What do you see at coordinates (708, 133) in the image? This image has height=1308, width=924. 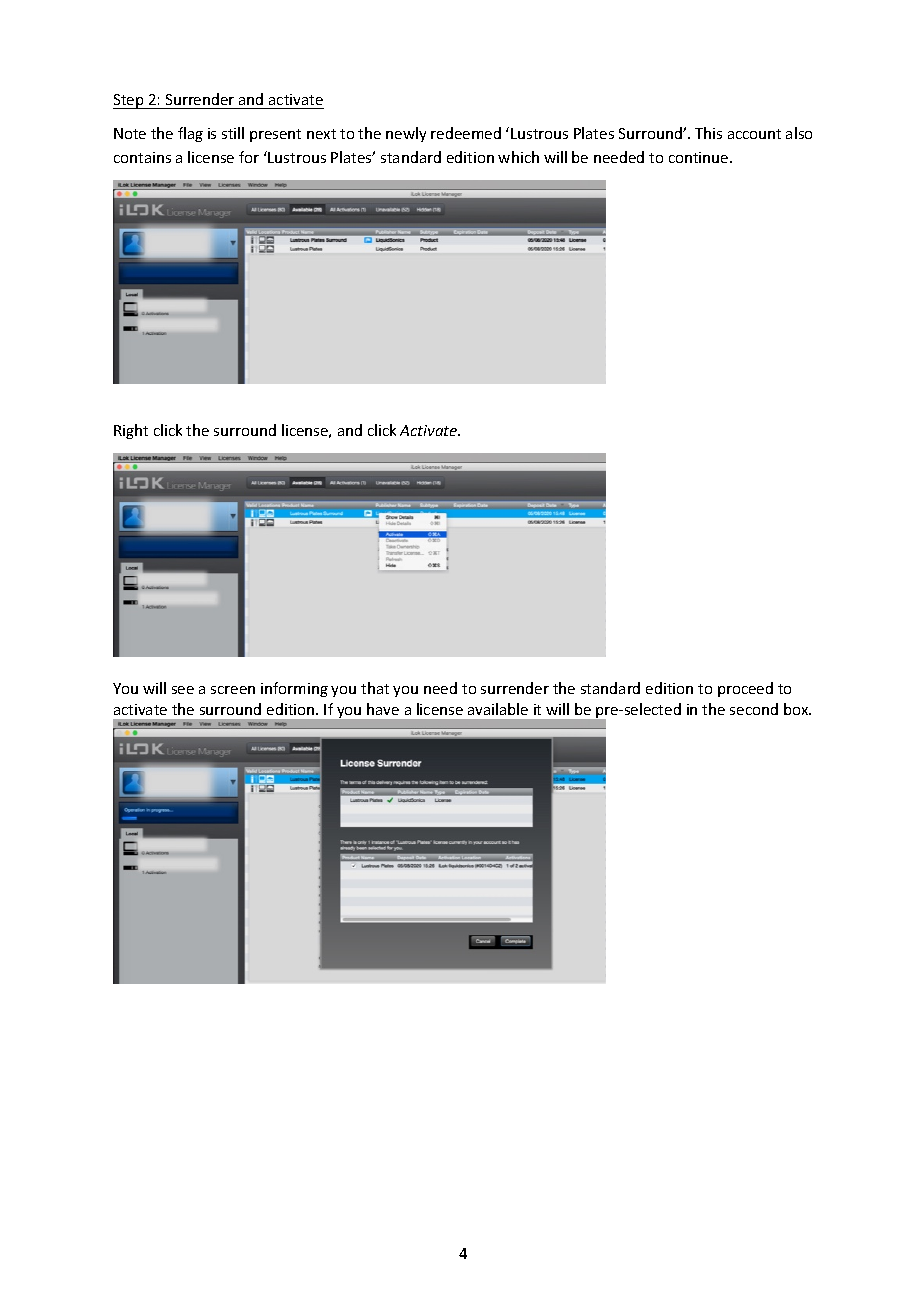 I see `This` at bounding box center [708, 133].
